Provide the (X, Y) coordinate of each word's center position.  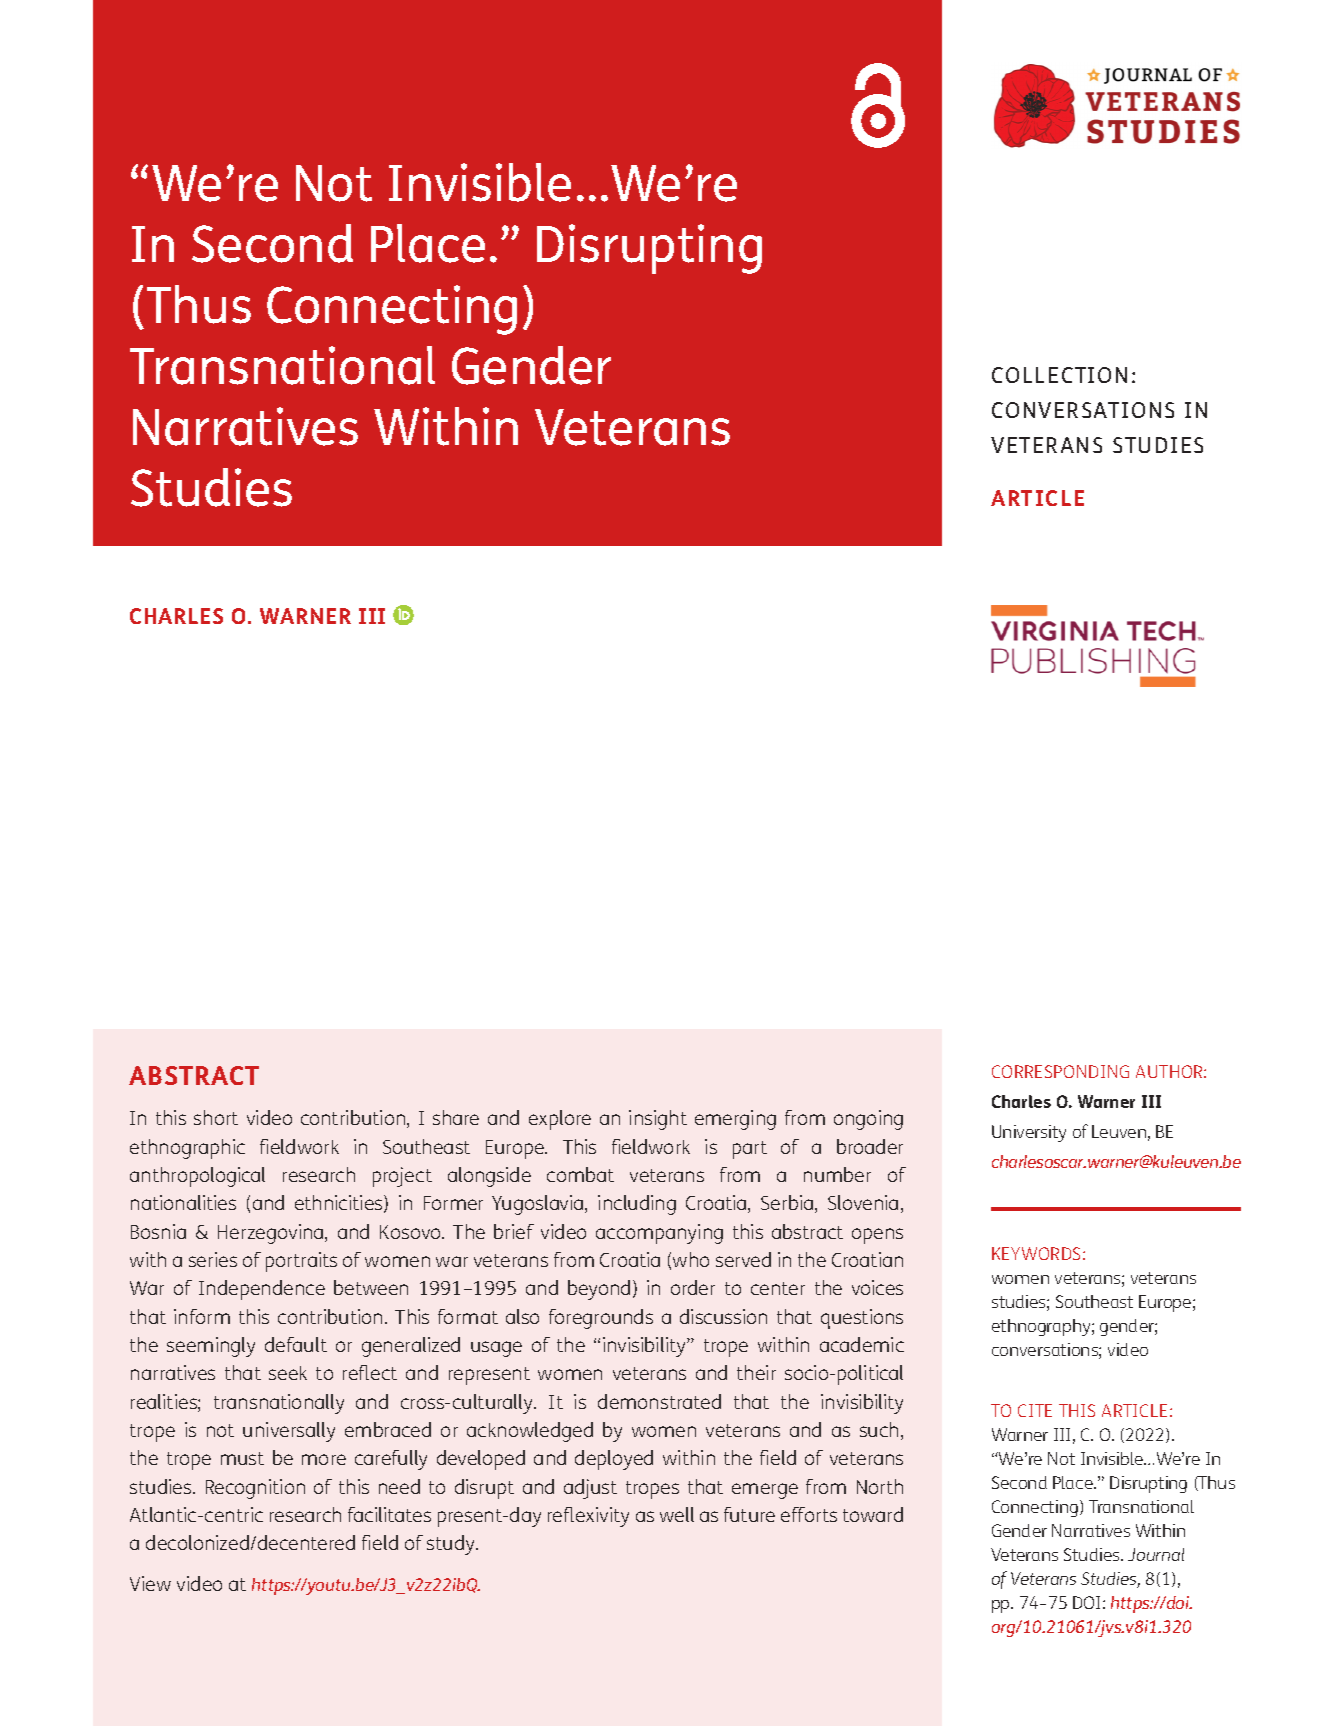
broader (870, 1146)
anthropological (197, 1177)
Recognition (255, 1489)
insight (658, 1120)
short (216, 1117)
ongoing (868, 1120)
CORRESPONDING (1060, 1071)
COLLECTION (1059, 375)
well (677, 1514)
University (1029, 1133)
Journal (1156, 1554)
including (637, 1205)
